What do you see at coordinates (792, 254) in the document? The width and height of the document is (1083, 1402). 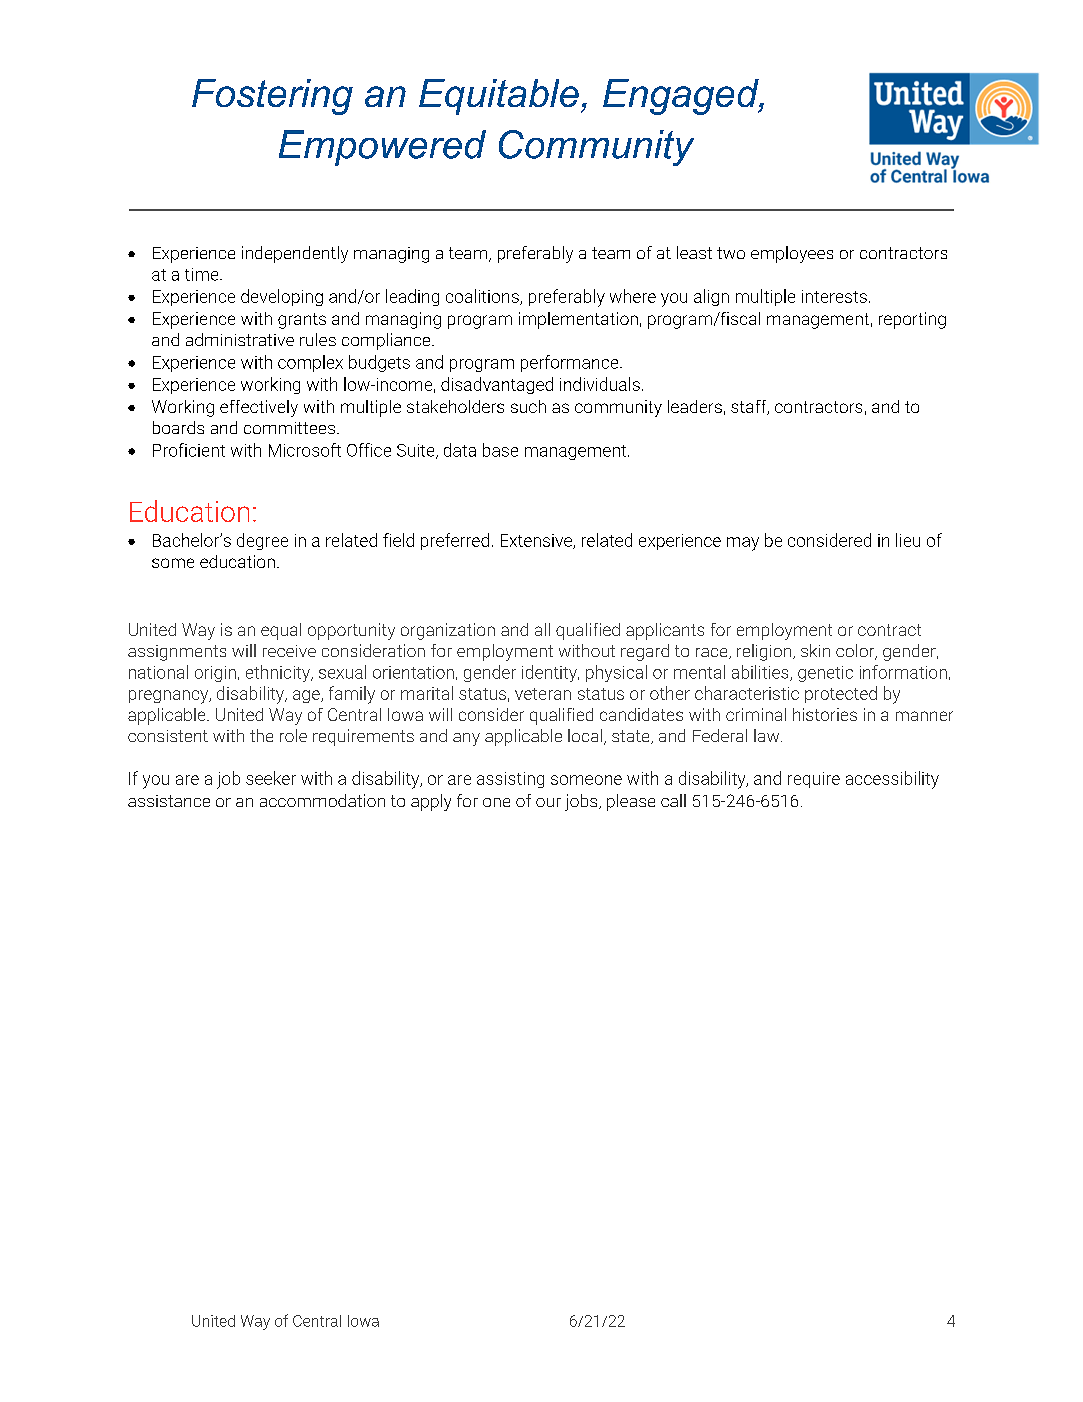 I see `employees` at bounding box center [792, 254].
